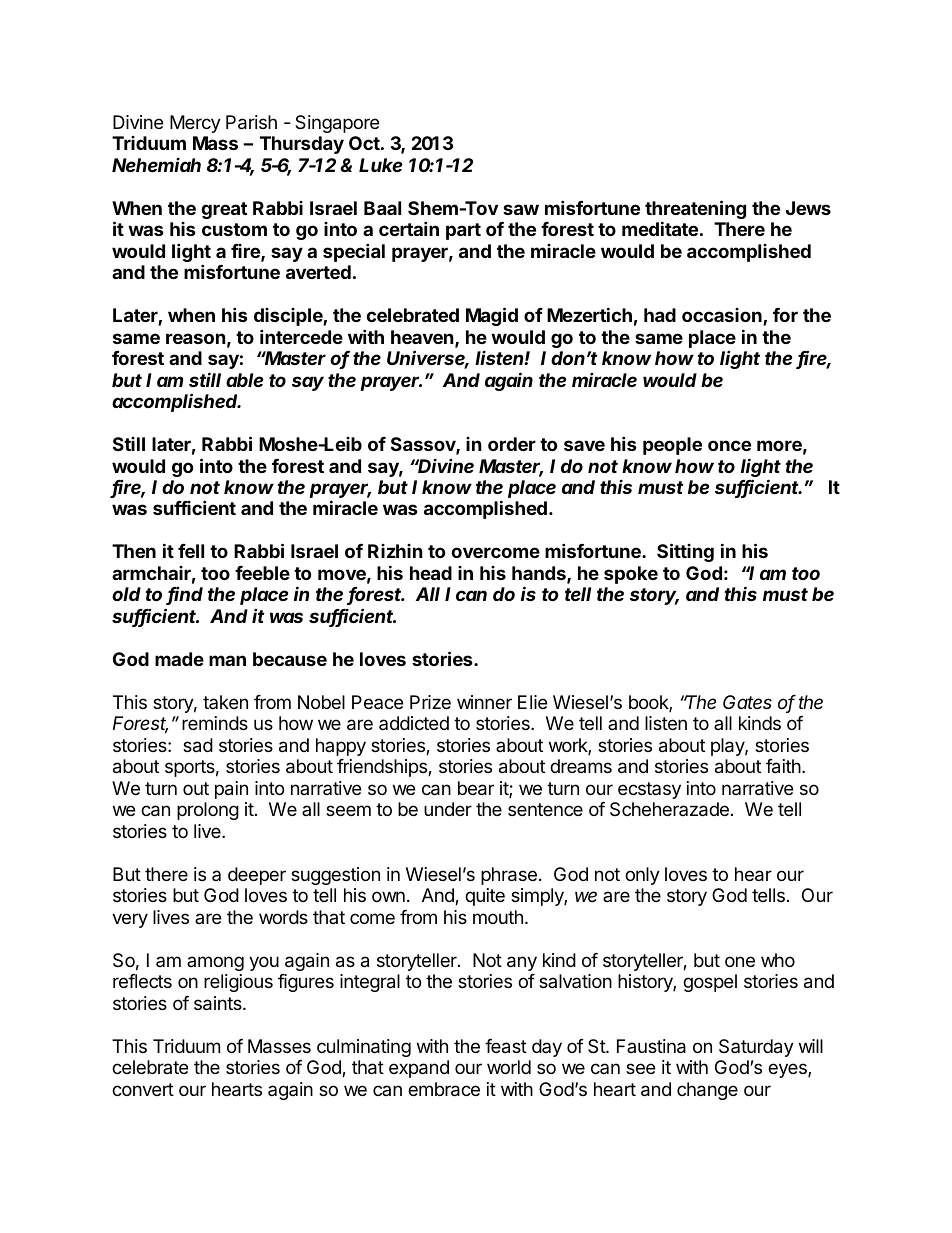 The height and width of the screenshot is (1233, 952). I want to click on convert, so click(143, 1089).
